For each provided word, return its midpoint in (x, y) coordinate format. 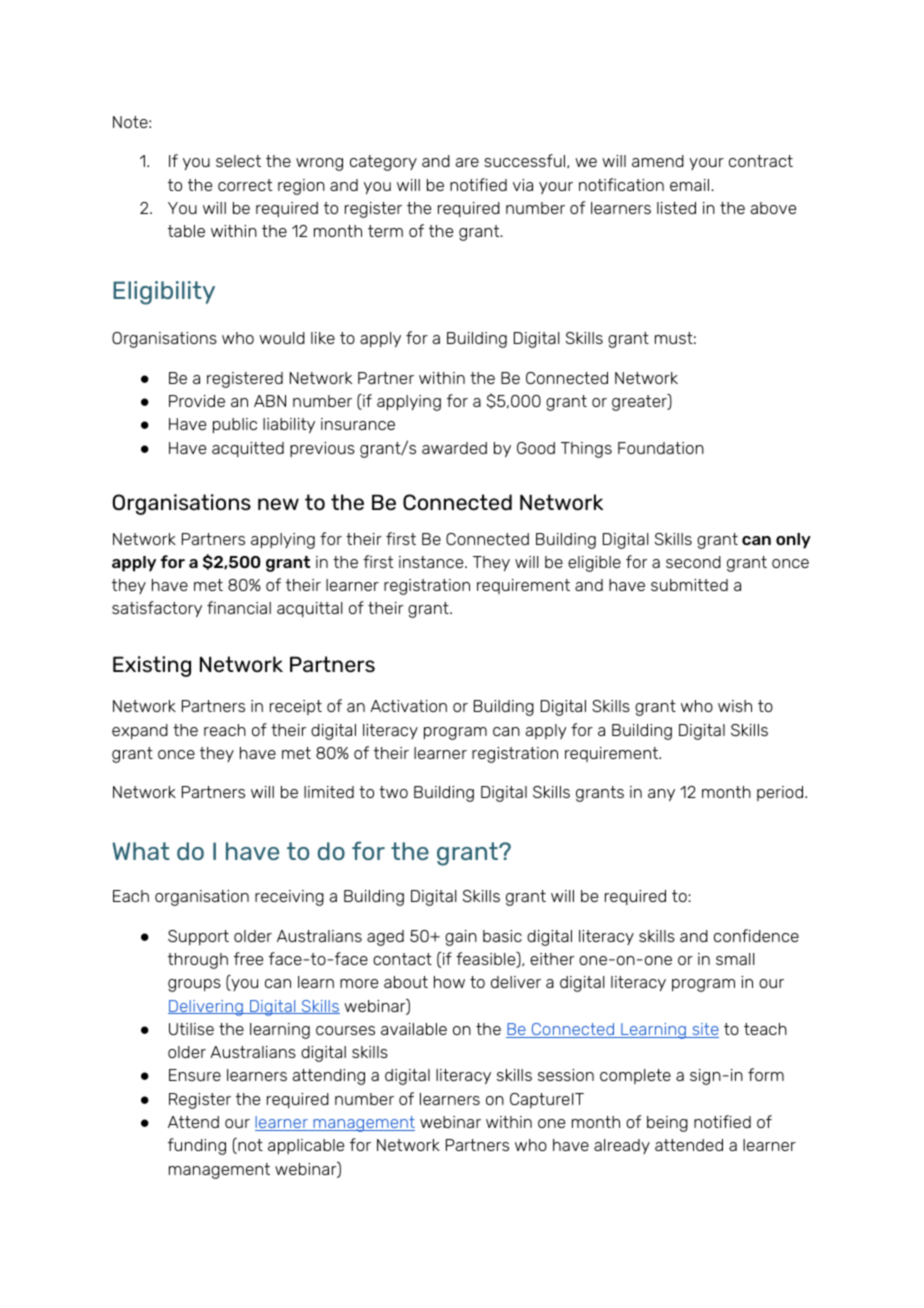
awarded (454, 448)
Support (198, 937)
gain (461, 938)
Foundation (661, 448)
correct (245, 185)
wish (735, 706)
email (691, 185)
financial (239, 607)
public (235, 425)
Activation (408, 706)
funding (197, 1146)
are (467, 162)
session (566, 1075)
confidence (756, 935)
